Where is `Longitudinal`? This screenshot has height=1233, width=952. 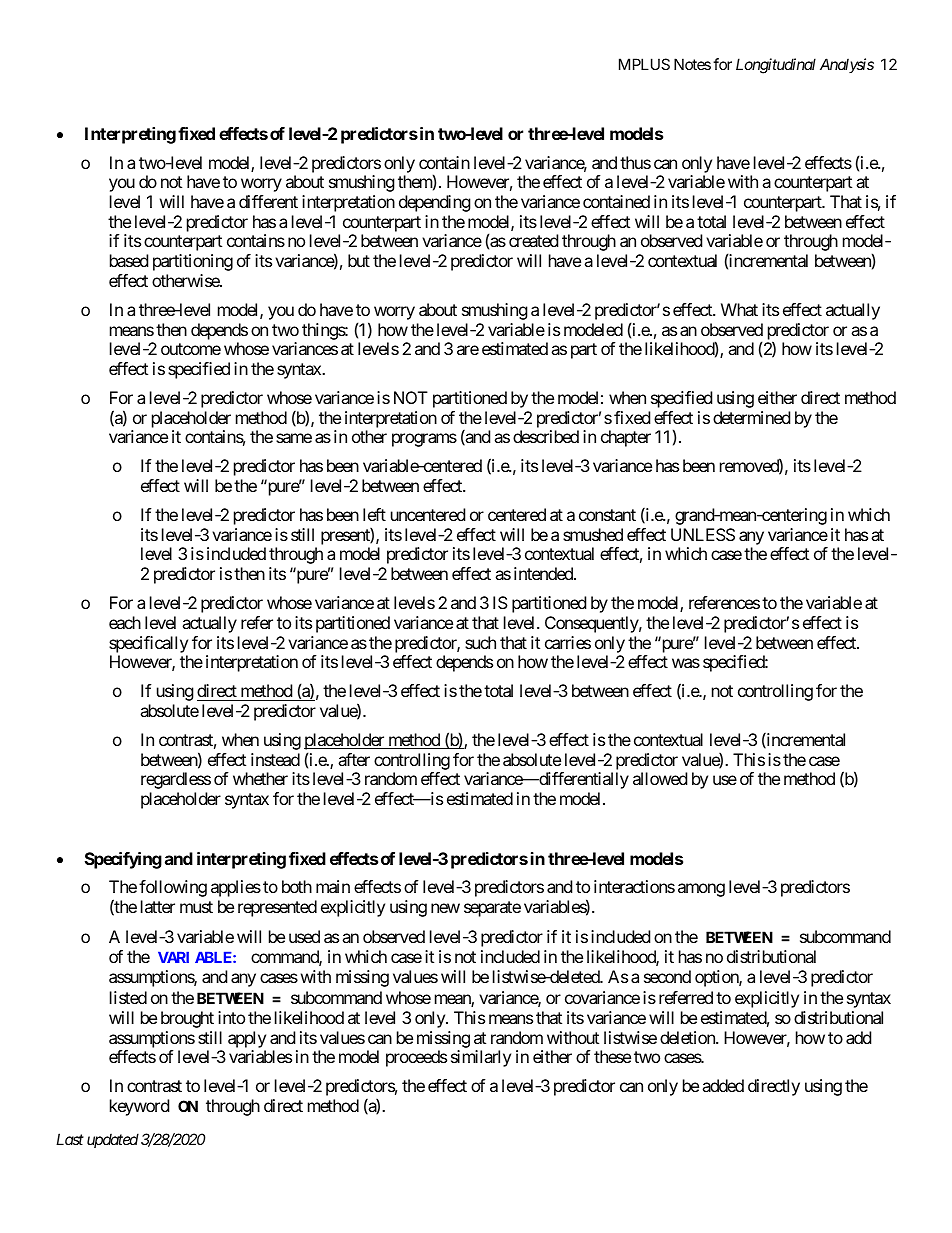 Longitudinal is located at coordinates (776, 66).
